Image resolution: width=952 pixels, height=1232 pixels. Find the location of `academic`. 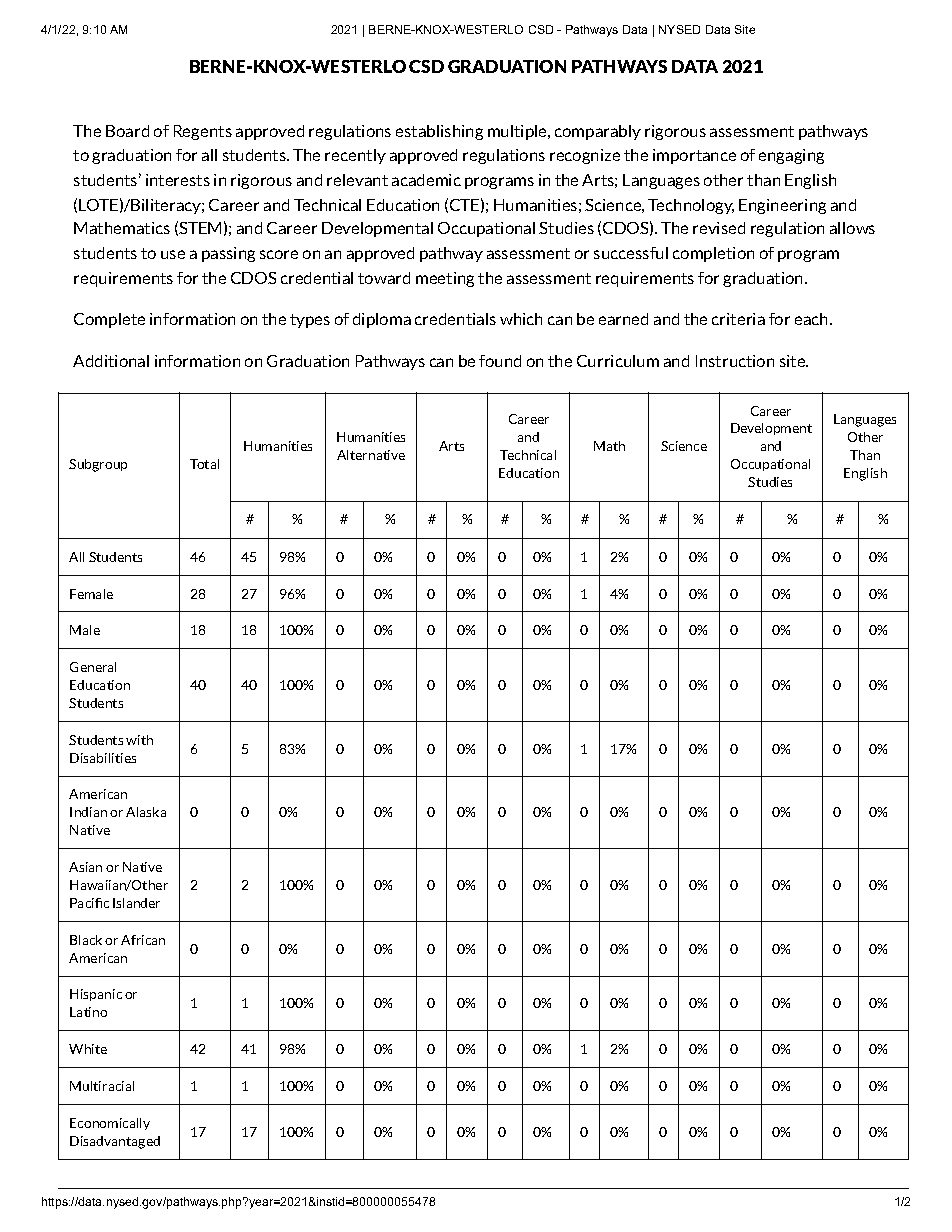

academic is located at coordinates (426, 180).
